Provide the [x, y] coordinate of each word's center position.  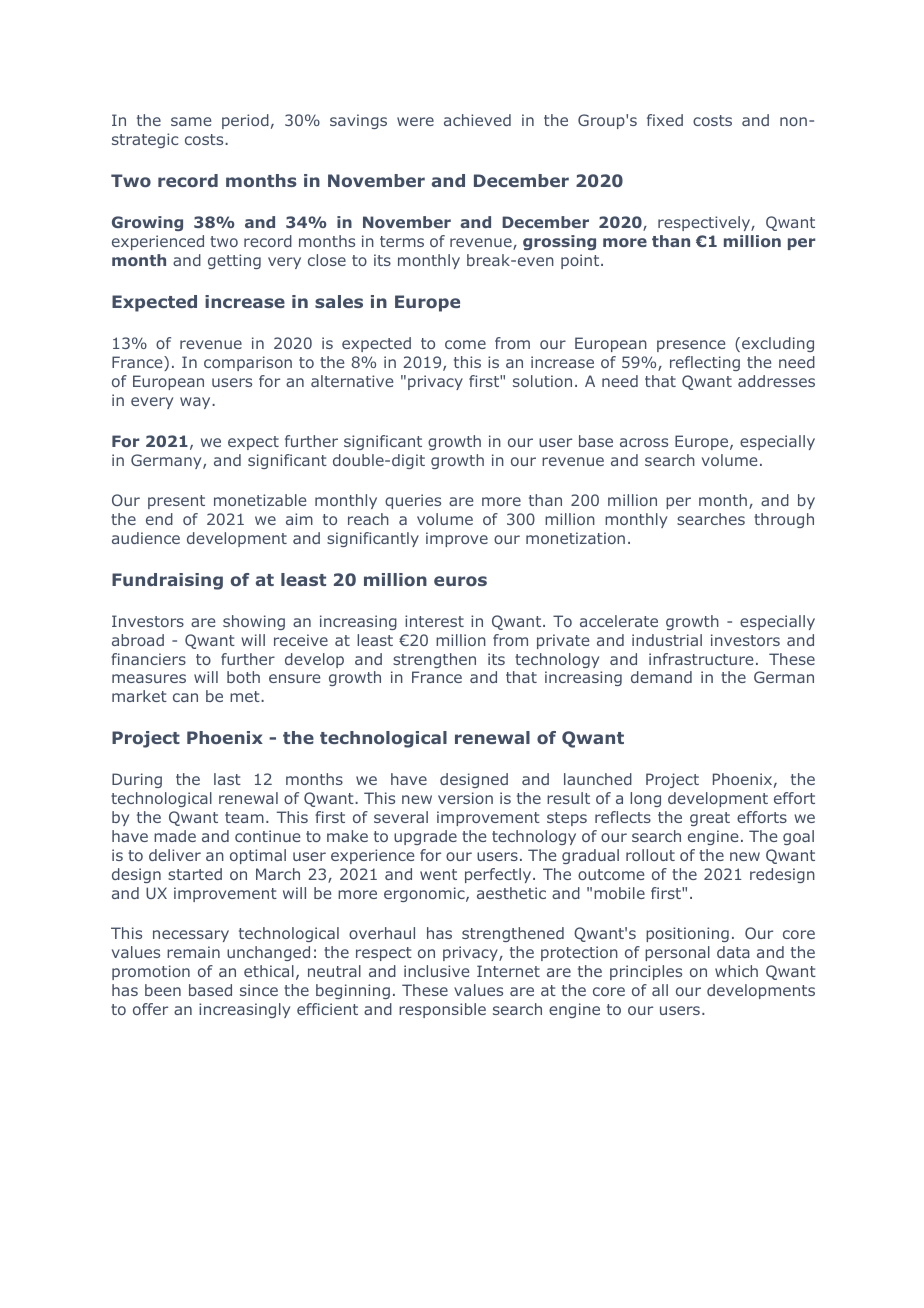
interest [434, 621]
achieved [477, 120]
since [259, 990]
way [196, 403]
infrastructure [701, 659]
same [191, 121]
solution [542, 381]
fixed [665, 120]
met [246, 696]
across [644, 442]
